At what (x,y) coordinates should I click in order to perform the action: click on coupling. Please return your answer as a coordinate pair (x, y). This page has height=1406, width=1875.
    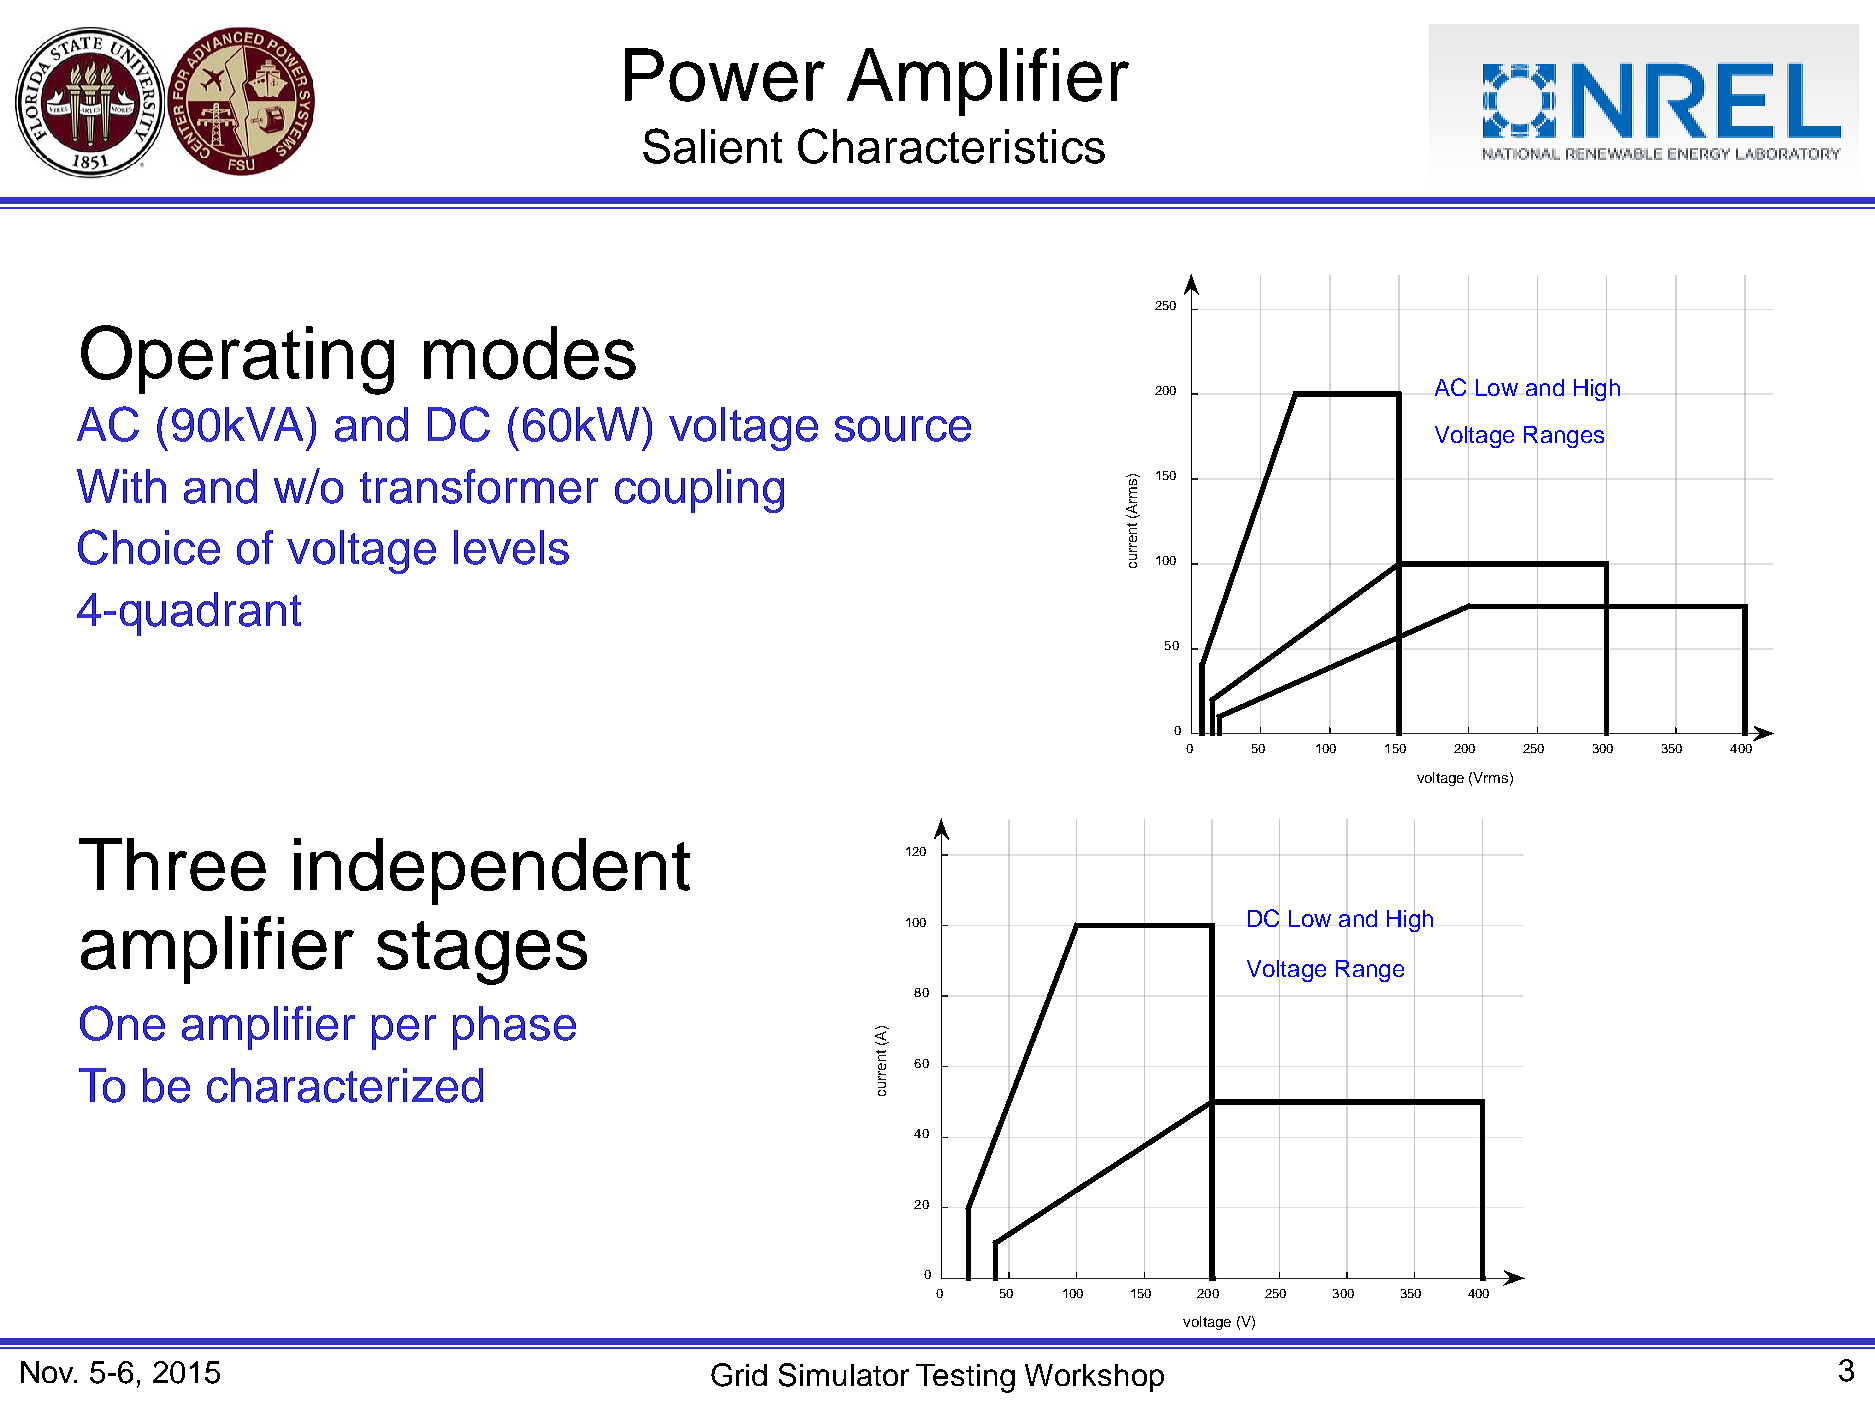
    Looking at the image, I should click on (699, 491).
